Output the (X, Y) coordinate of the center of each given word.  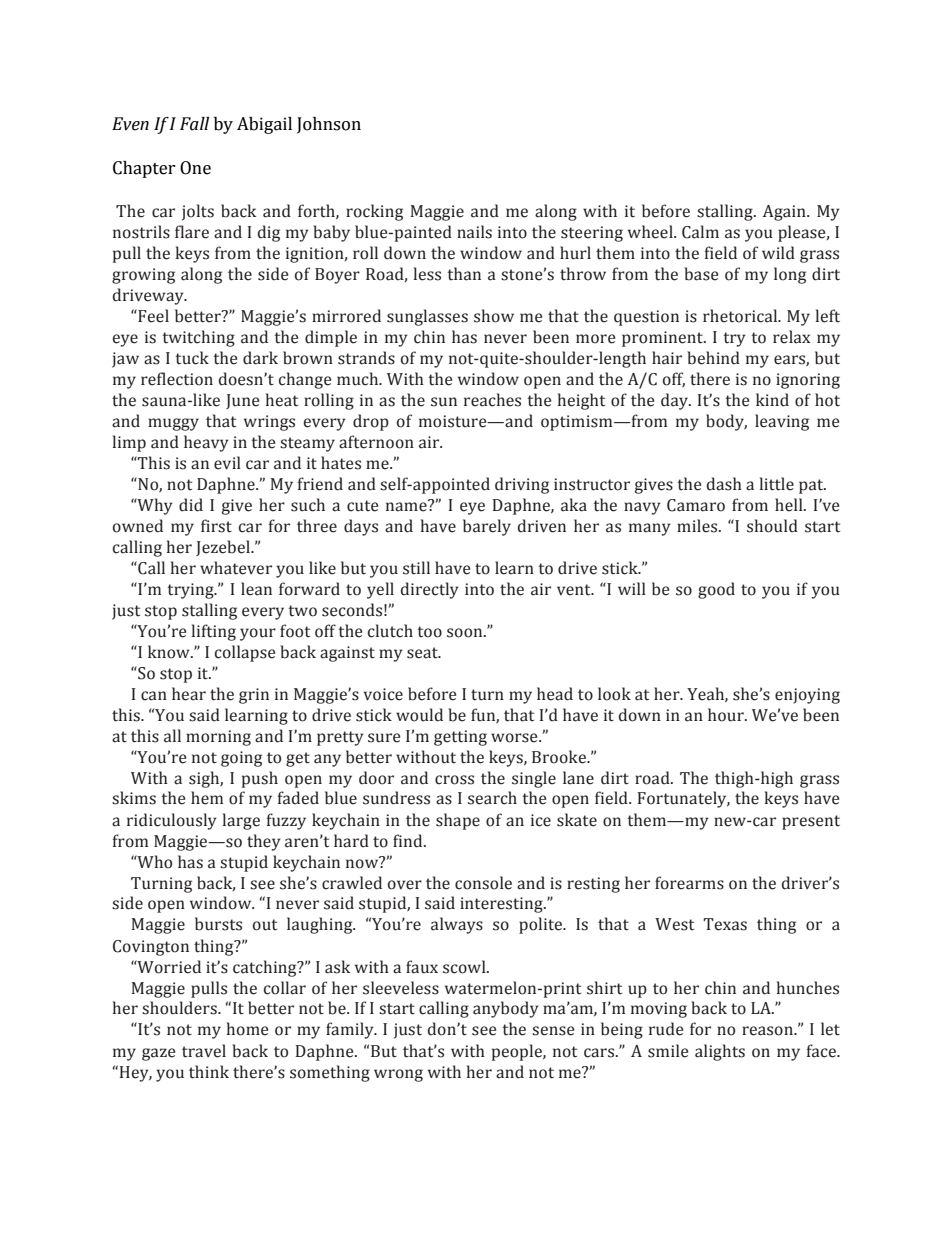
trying (191, 591)
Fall (194, 124)
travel (204, 1051)
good (716, 590)
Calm (700, 232)
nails (474, 232)
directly (430, 590)
